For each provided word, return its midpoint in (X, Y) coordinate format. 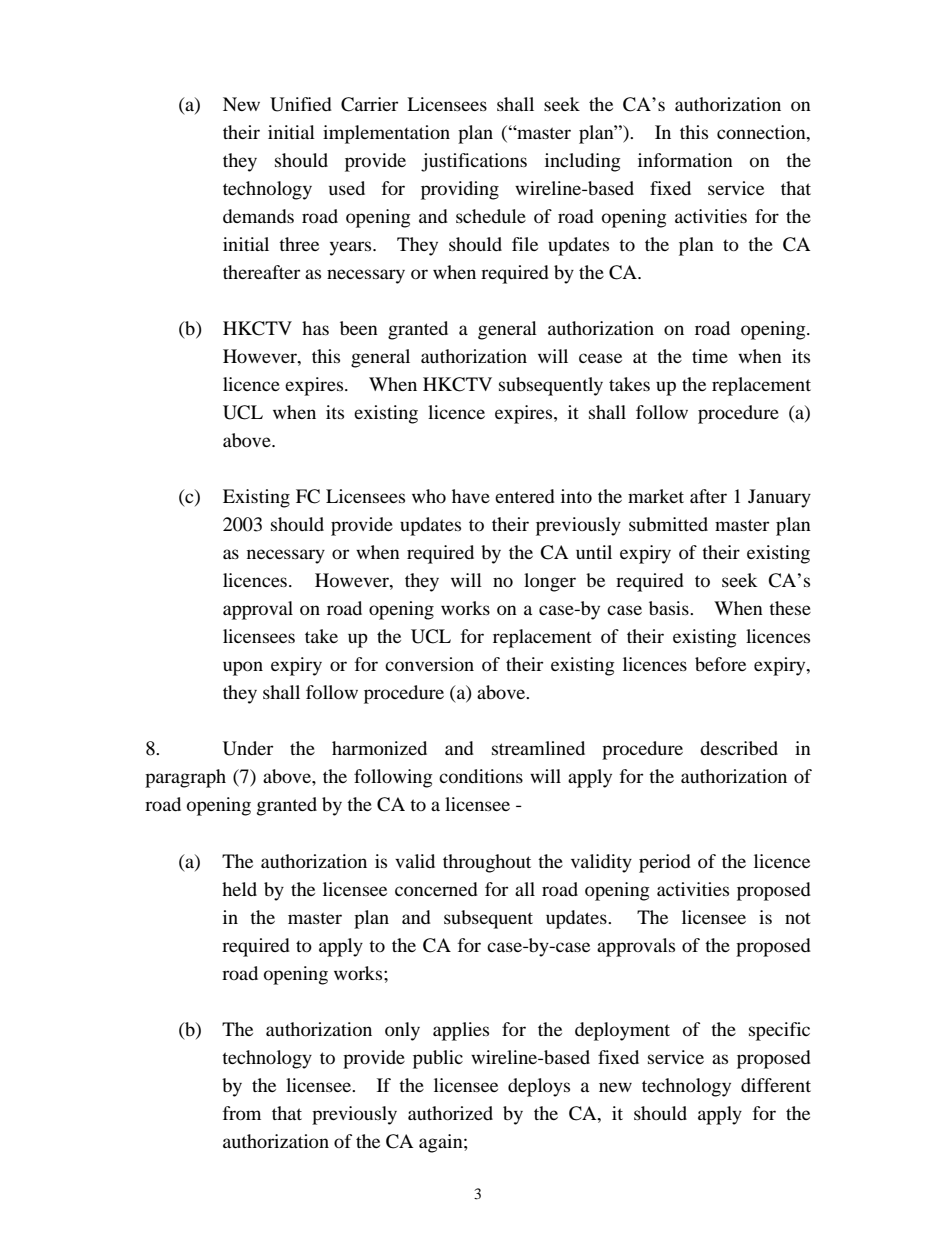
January (779, 498)
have (471, 496)
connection (762, 132)
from (242, 1113)
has (315, 328)
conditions (481, 776)
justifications (474, 162)
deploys (539, 1087)
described (739, 748)
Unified (301, 104)
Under (248, 748)
